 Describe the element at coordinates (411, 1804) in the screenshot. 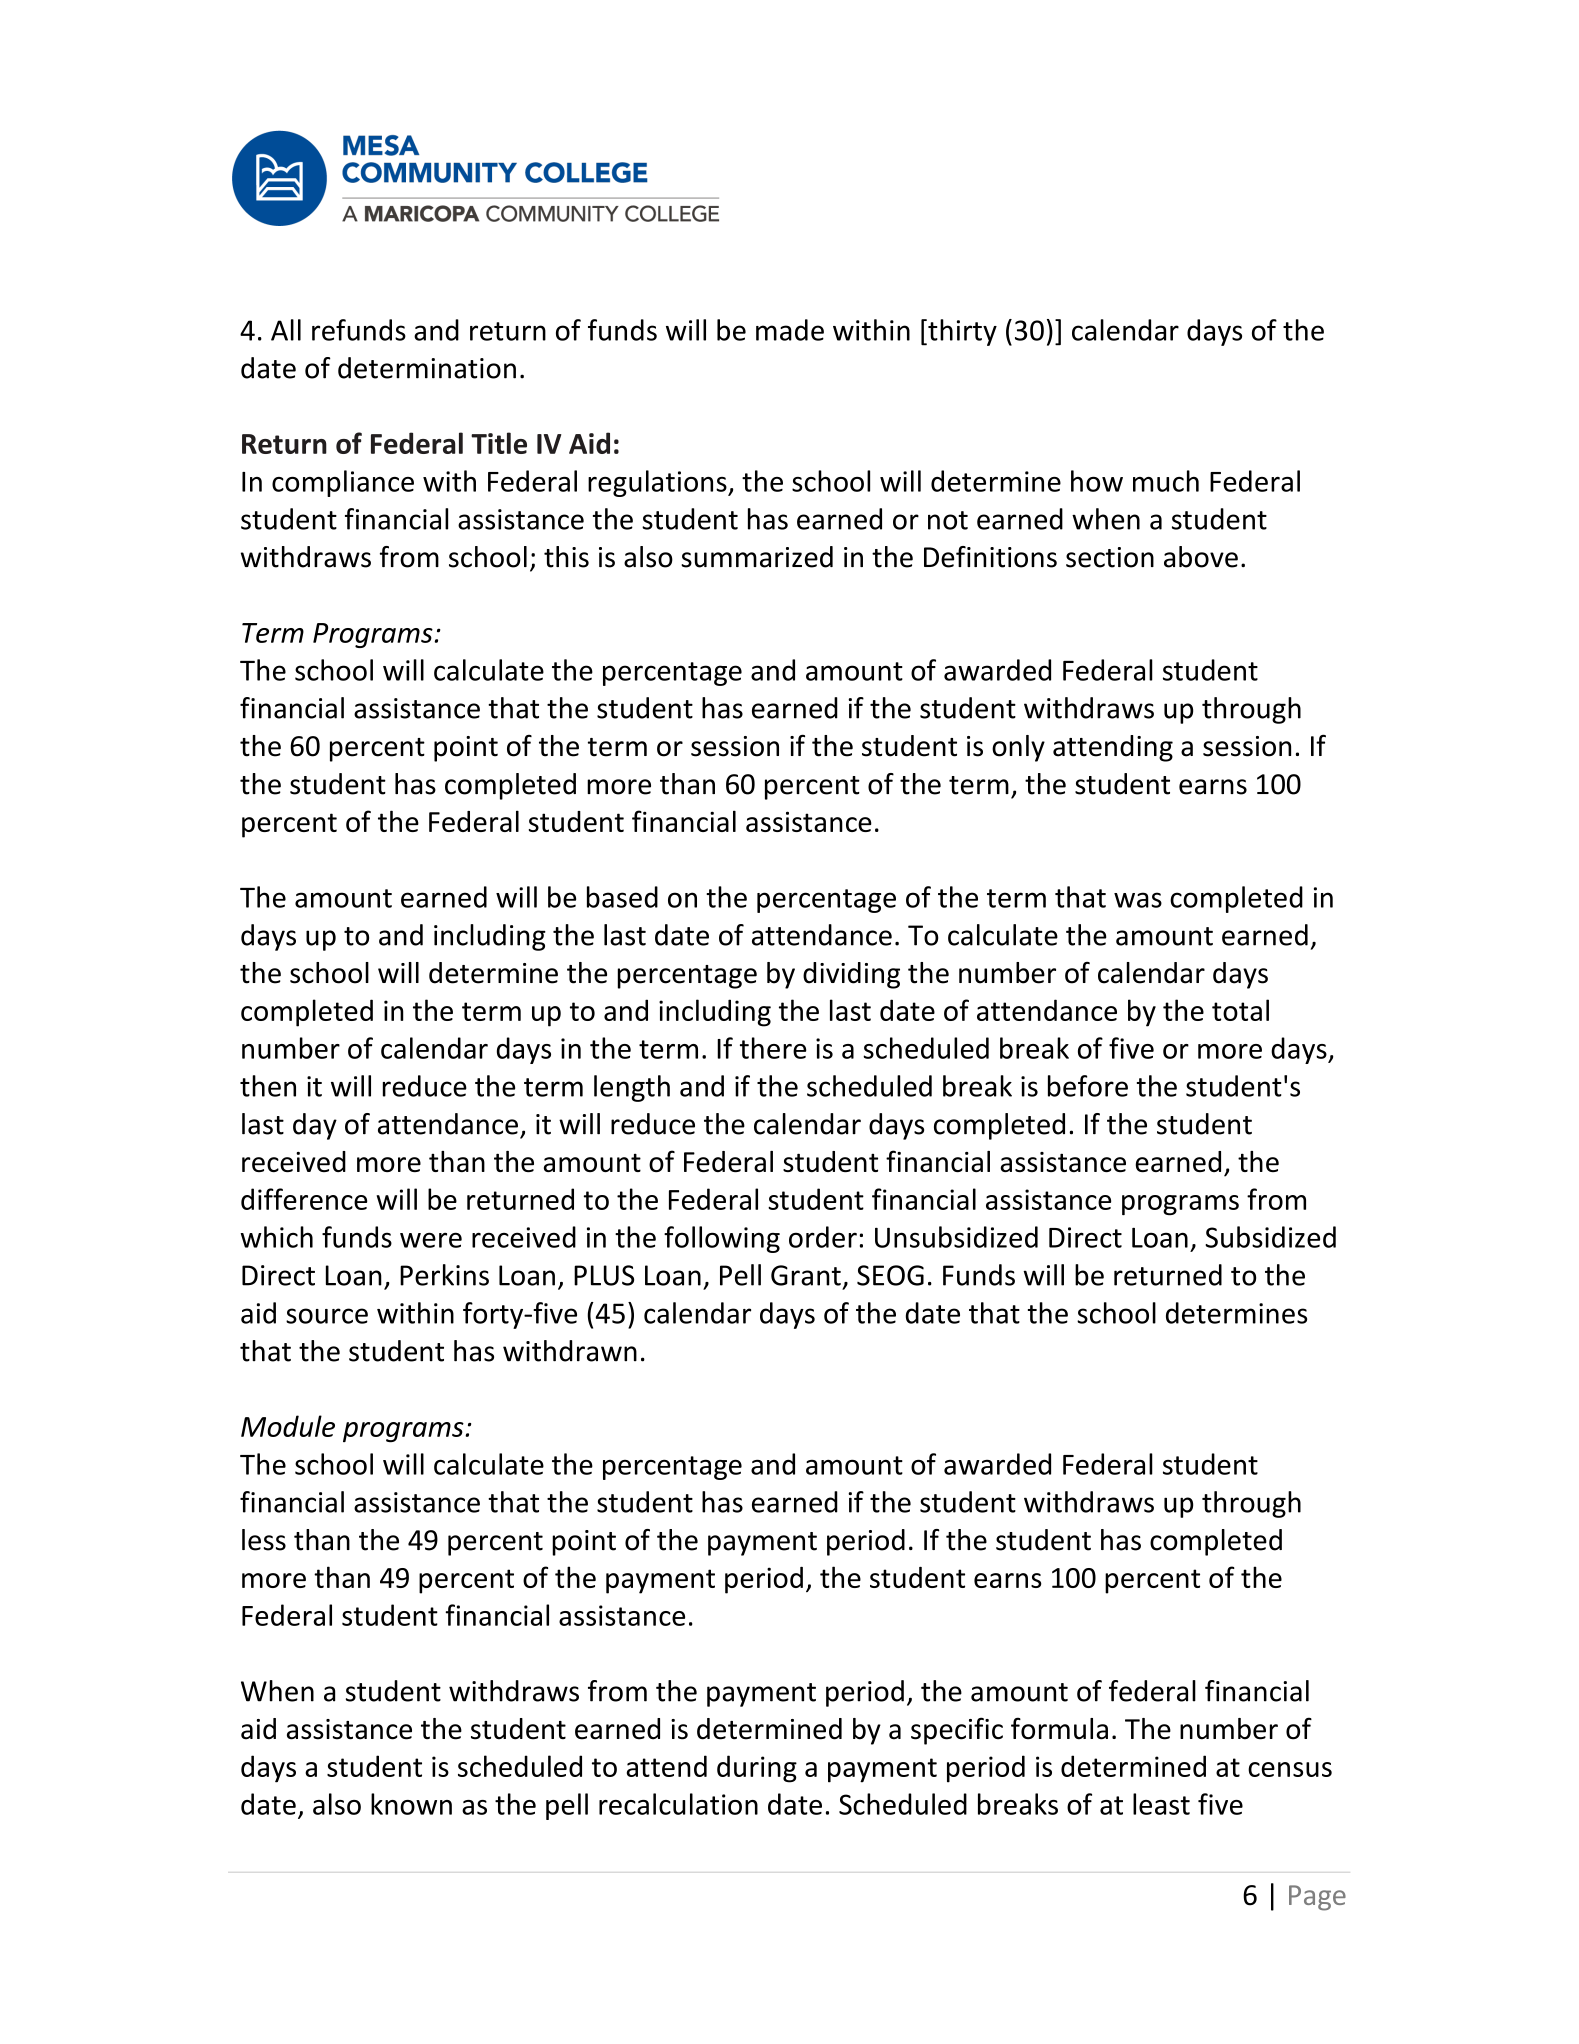

I see `known` at that location.
